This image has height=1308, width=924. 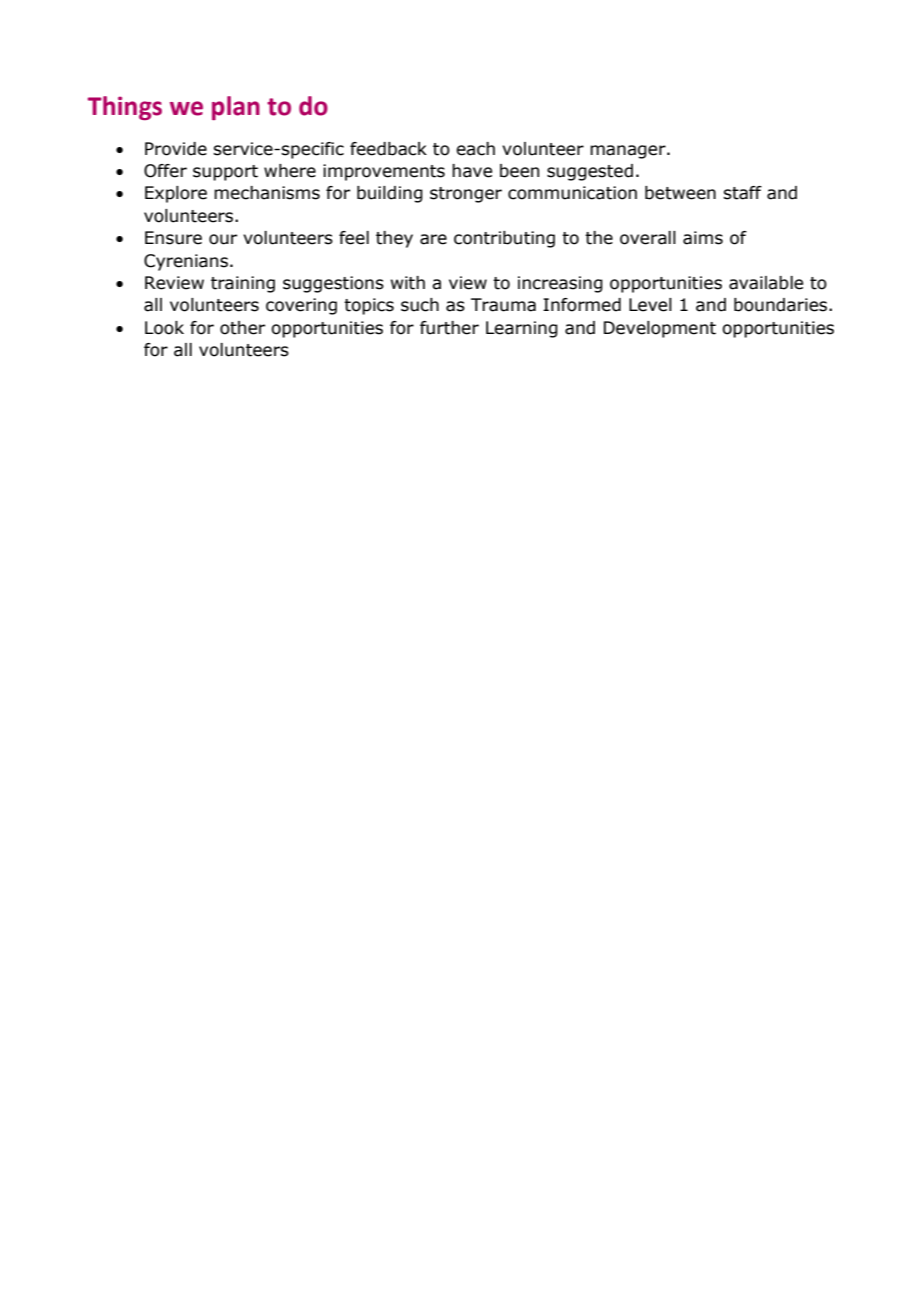 I want to click on suggested, so click(x=590, y=172).
